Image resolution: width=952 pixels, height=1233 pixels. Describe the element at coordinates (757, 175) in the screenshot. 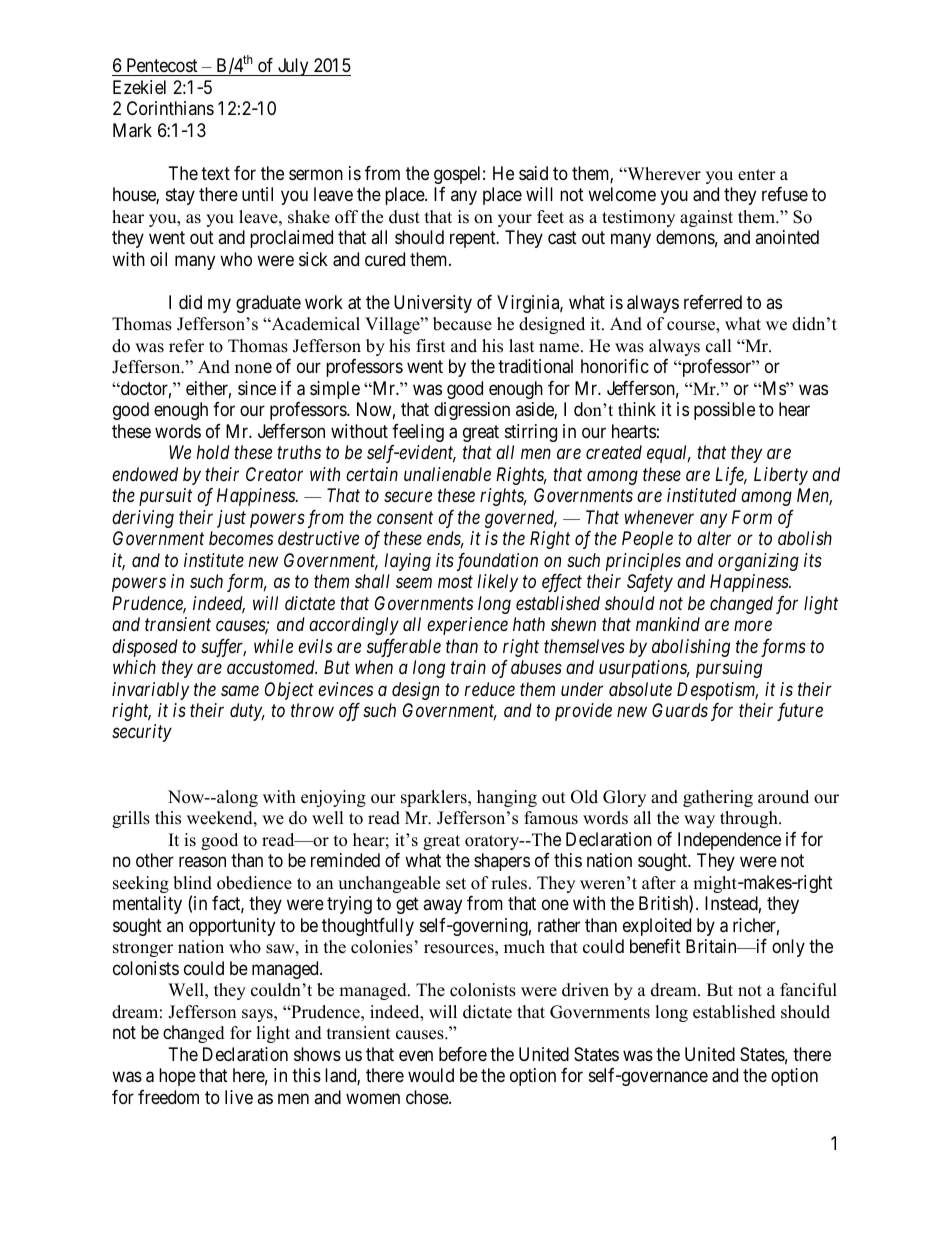

I see `enter` at that location.
